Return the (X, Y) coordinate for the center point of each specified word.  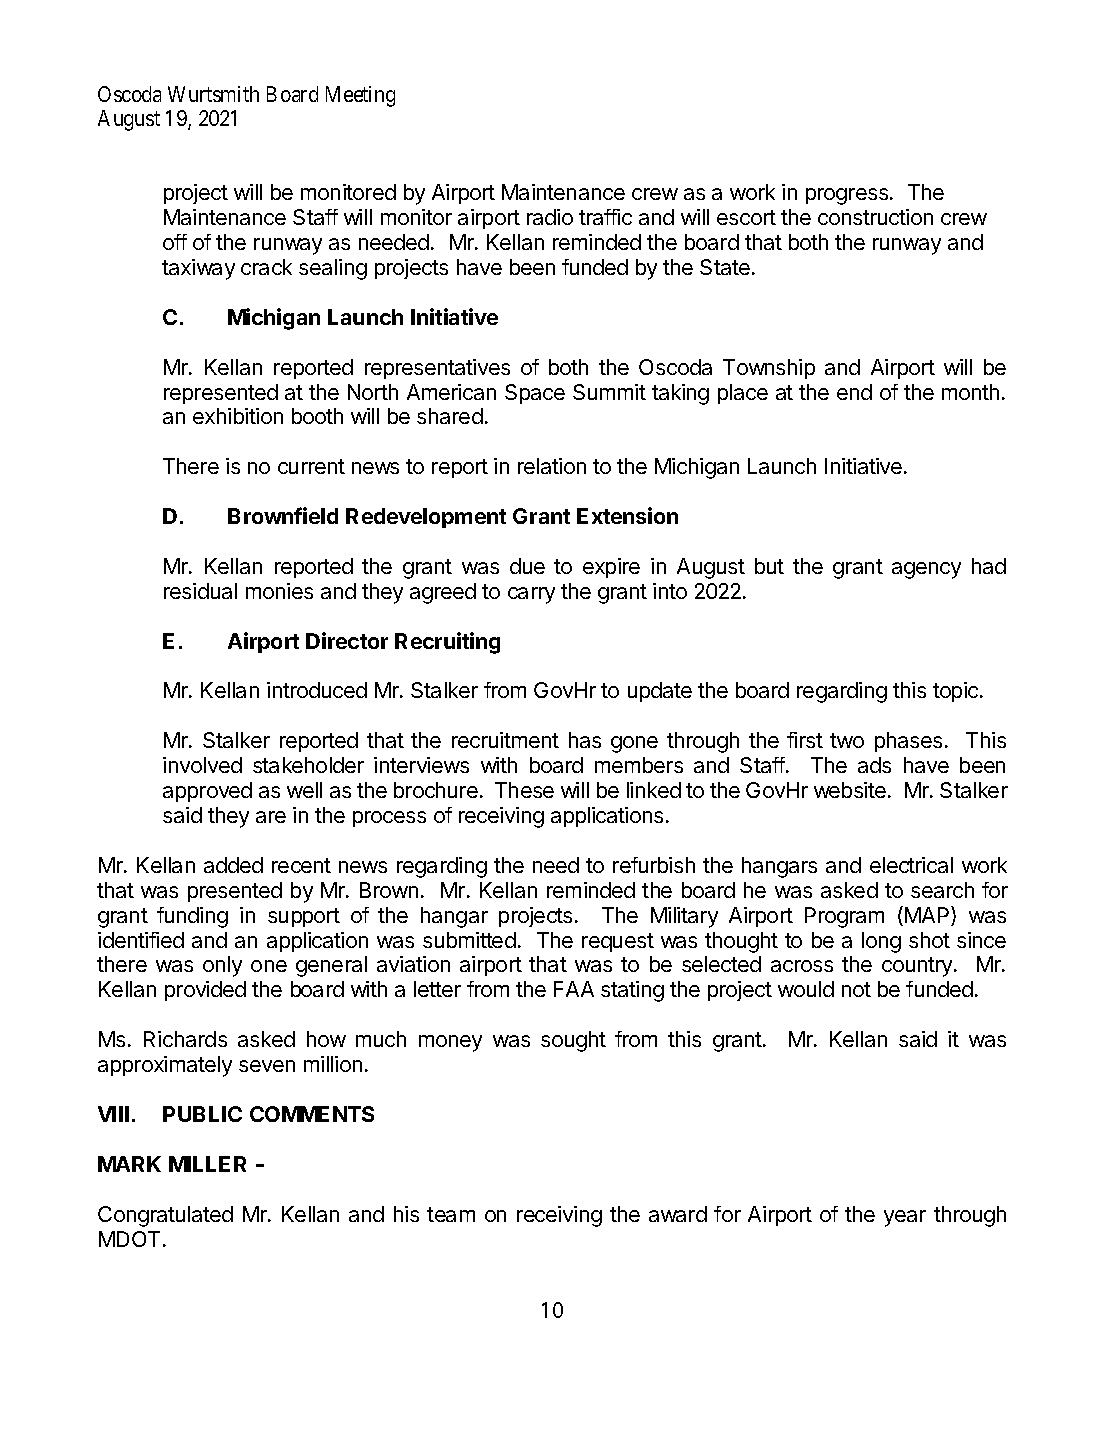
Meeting (360, 96)
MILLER (207, 1164)
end (854, 392)
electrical (911, 865)
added (233, 865)
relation (552, 466)
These (524, 790)
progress (848, 196)
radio (550, 217)
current (311, 466)
